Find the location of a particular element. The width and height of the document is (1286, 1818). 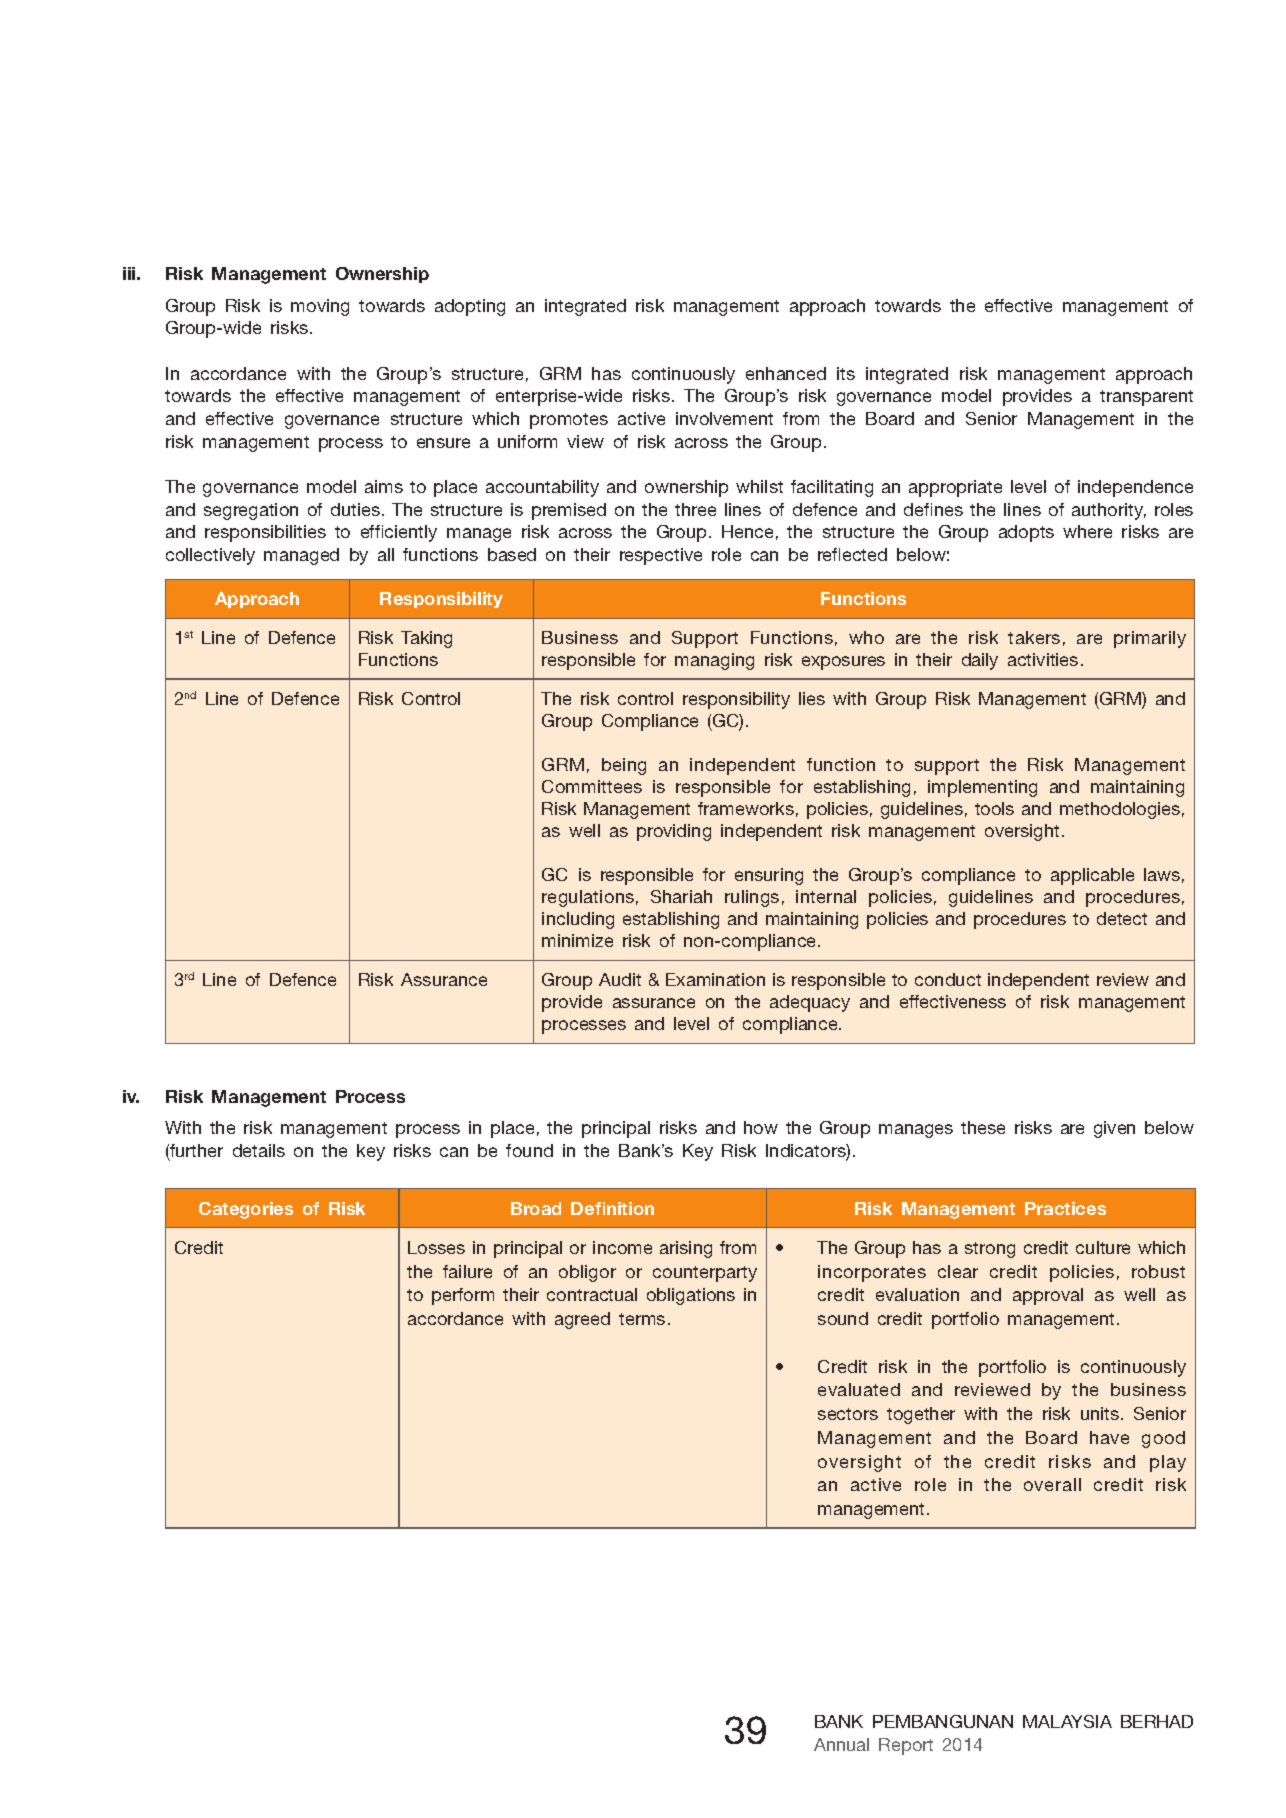

involvement is located at coordinates (724, 418).
